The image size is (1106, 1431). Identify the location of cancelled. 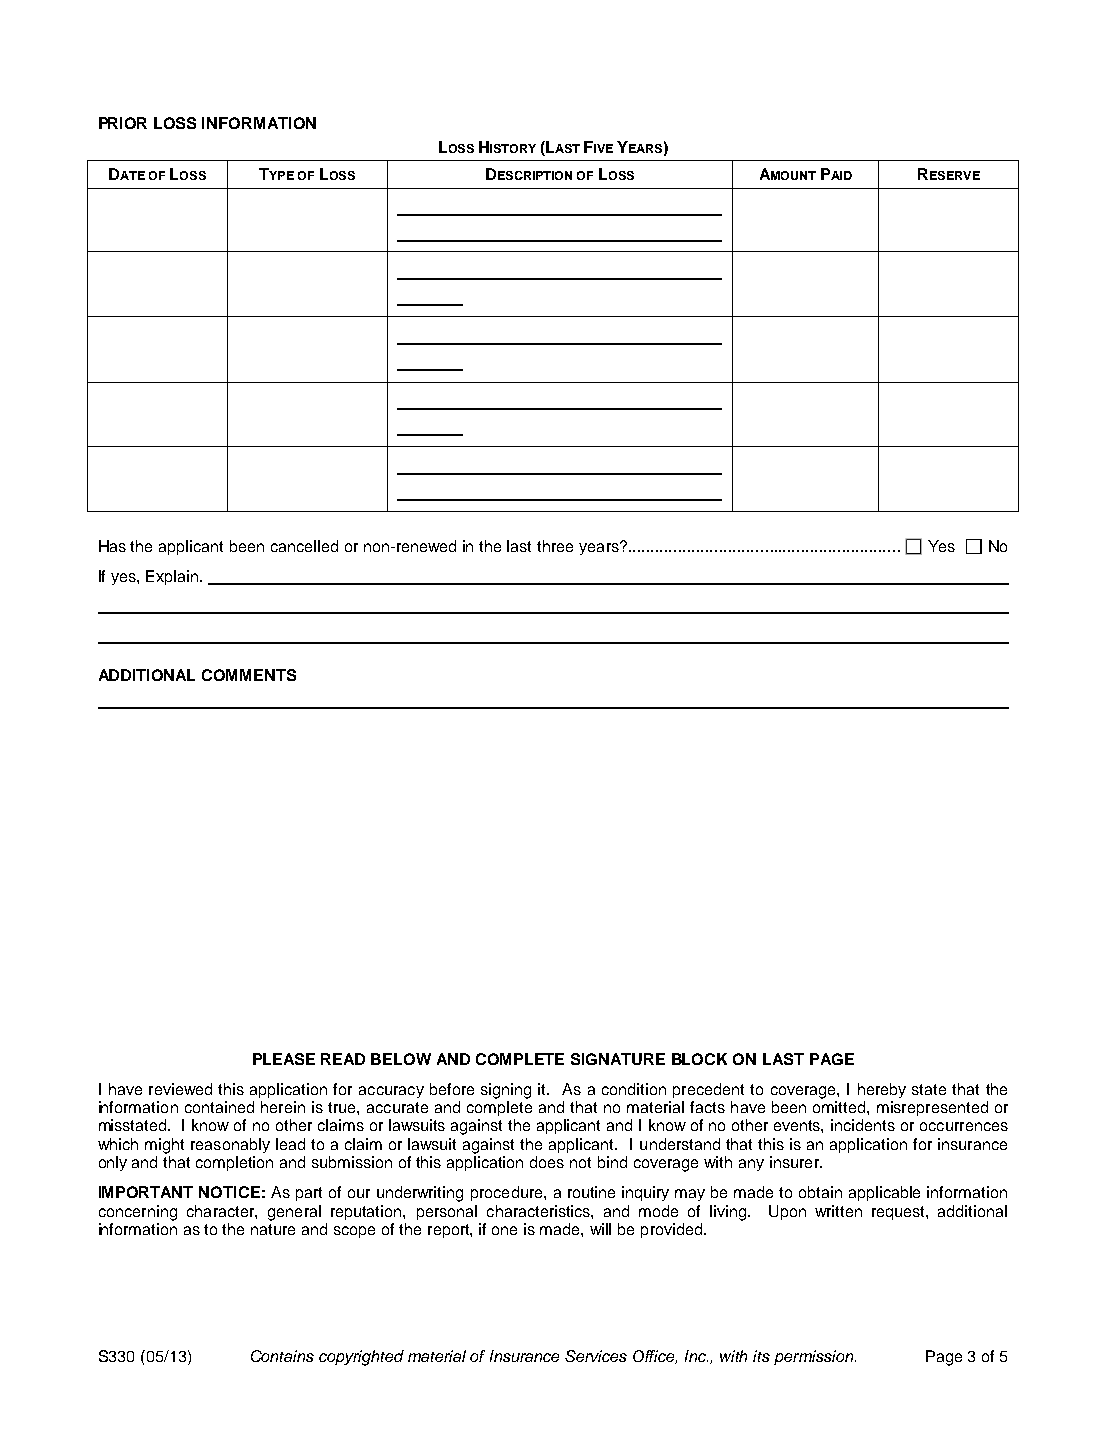
(304, 546).
